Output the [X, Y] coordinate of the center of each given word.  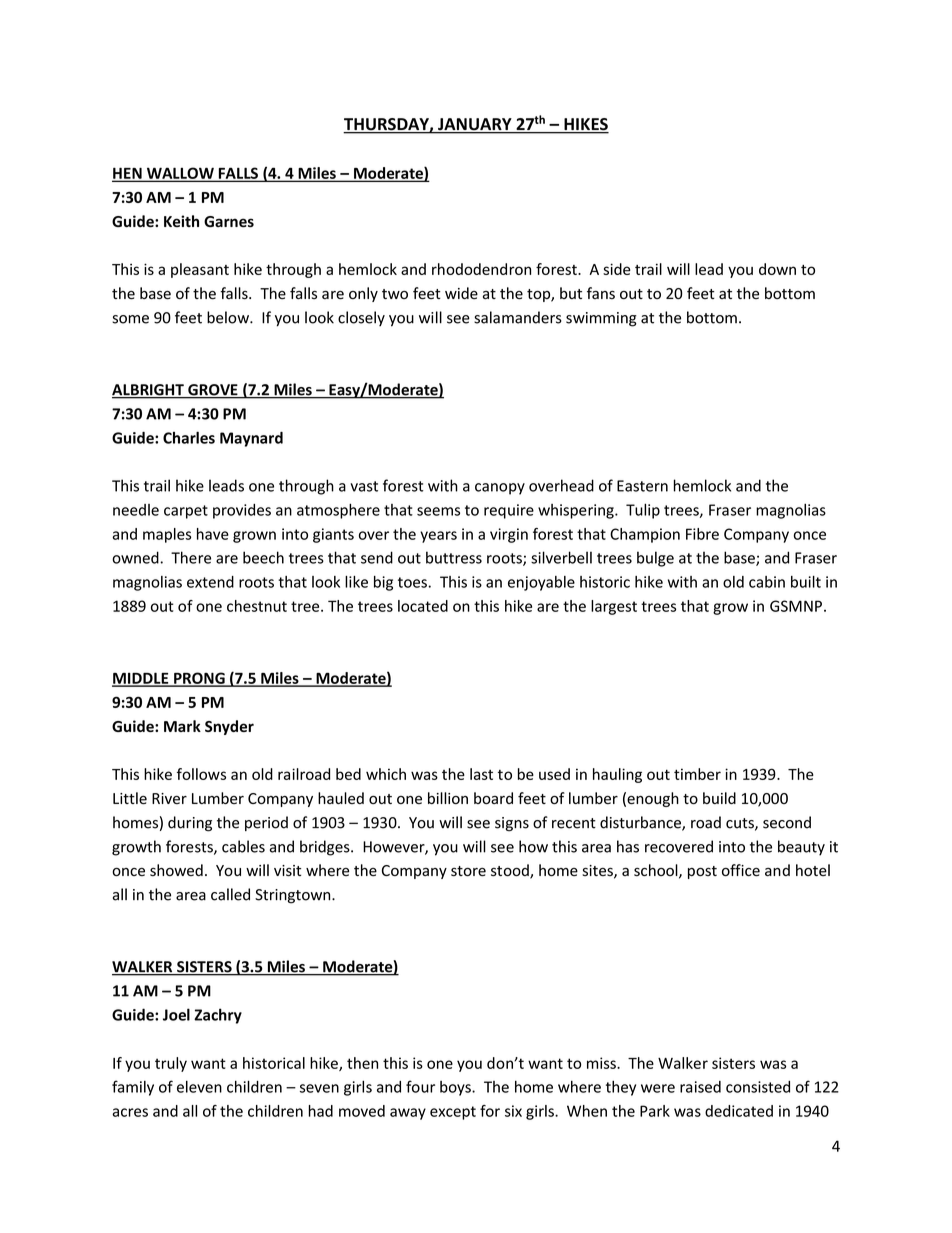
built [806, 582]
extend [210, 582]
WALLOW [180, 174]
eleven [199, 1087]
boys [456, 1088]
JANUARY [475, 125]
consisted [758, 1087]
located [423, 606]
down [777, 269]
